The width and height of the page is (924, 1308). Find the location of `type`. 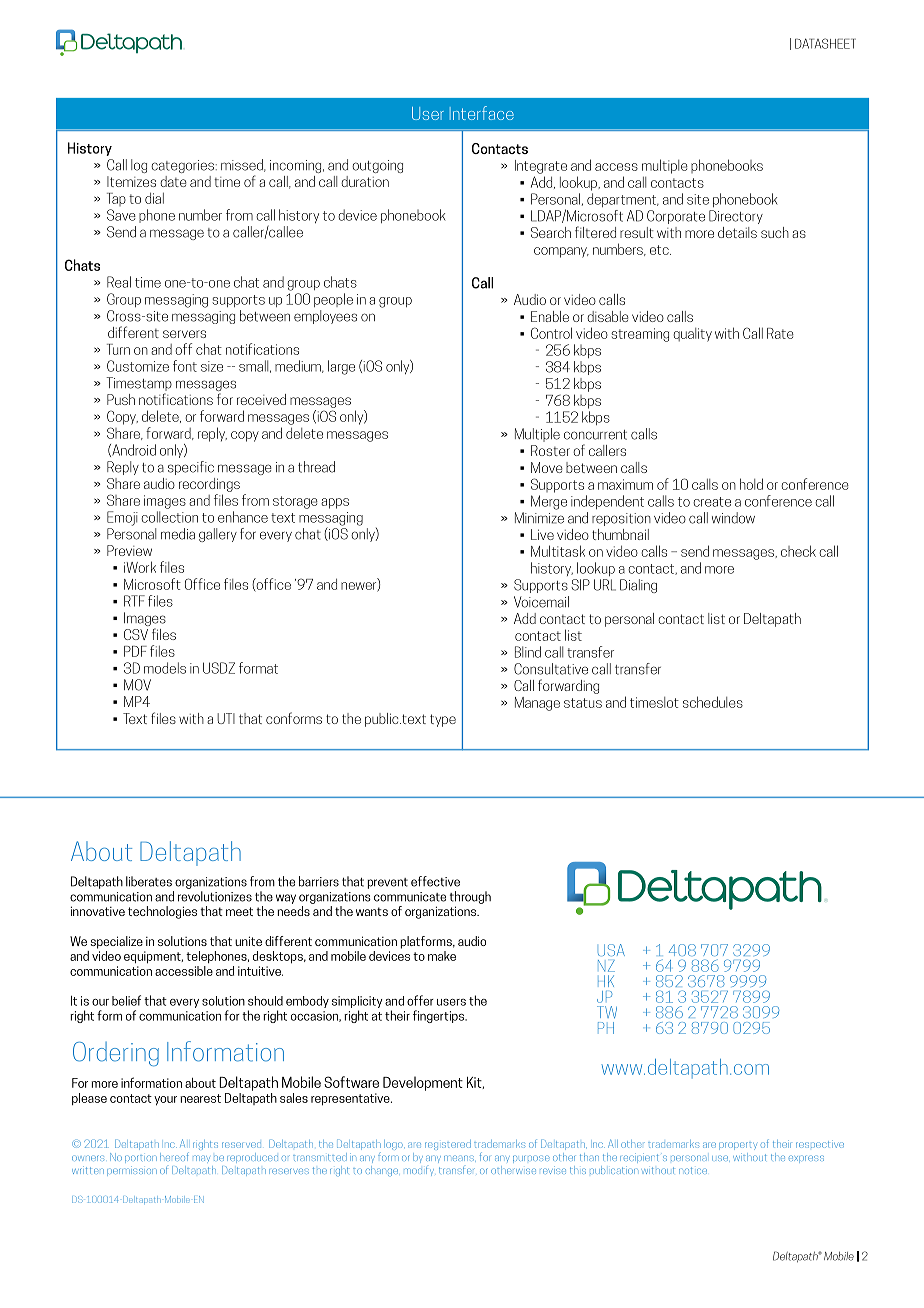

type is located at coordinates (443, 720).
